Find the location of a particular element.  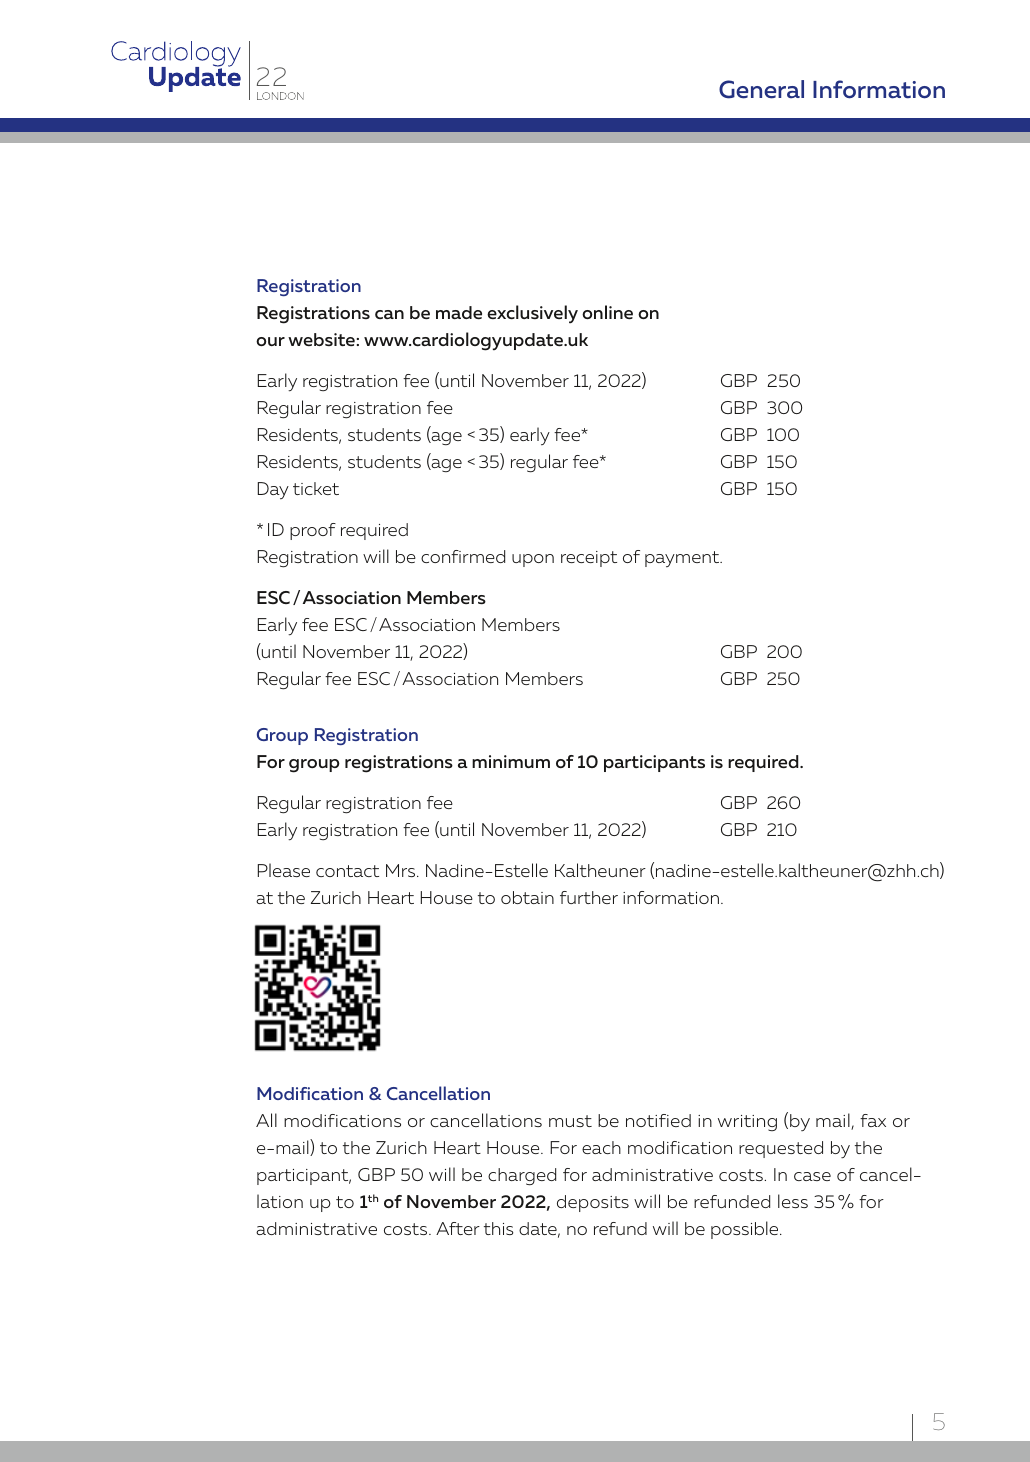

All is located at coordinates (266, 1120).
